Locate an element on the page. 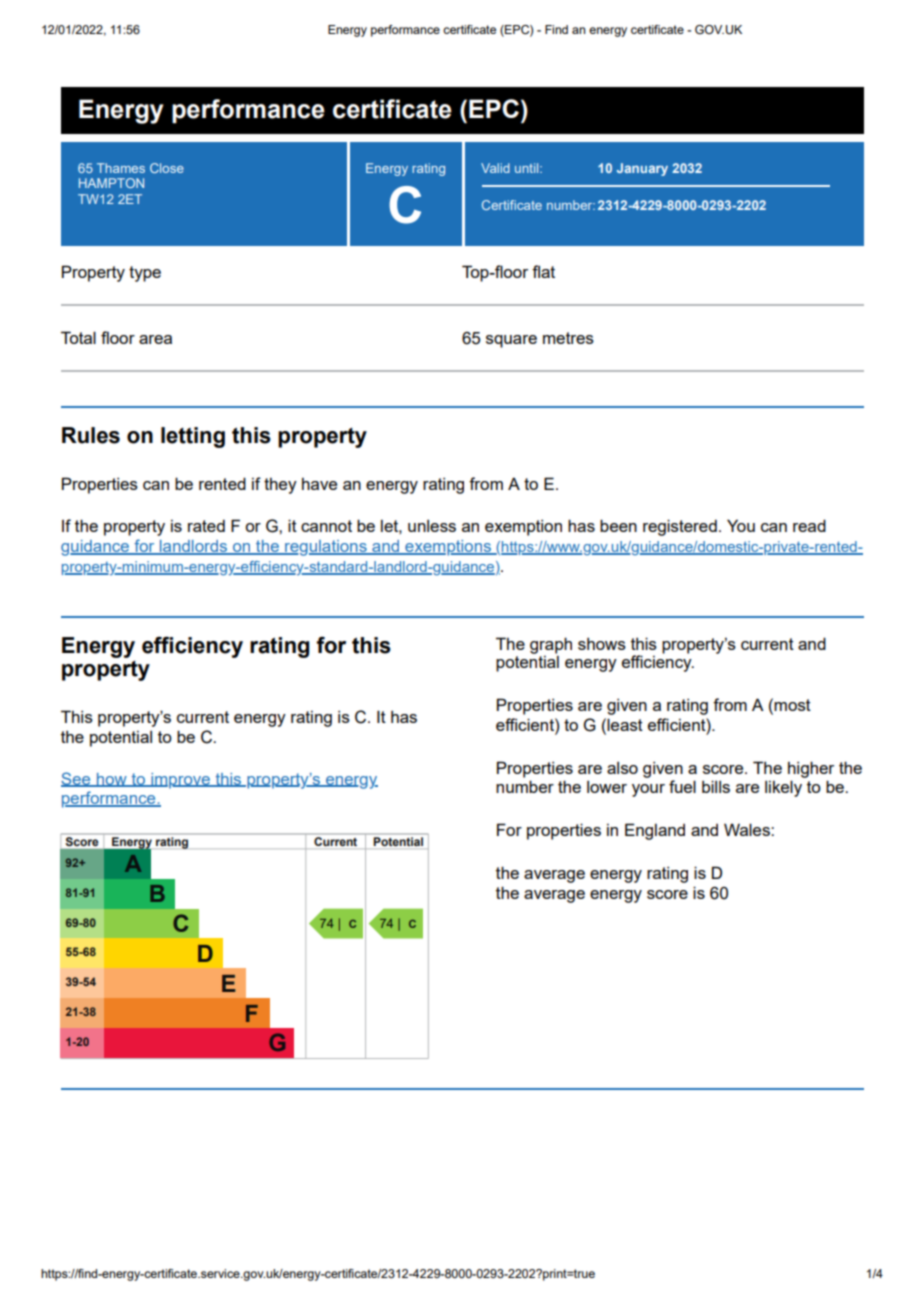 The height and width of the image is (1304, 924). square is located at coordinates (511, 341).
